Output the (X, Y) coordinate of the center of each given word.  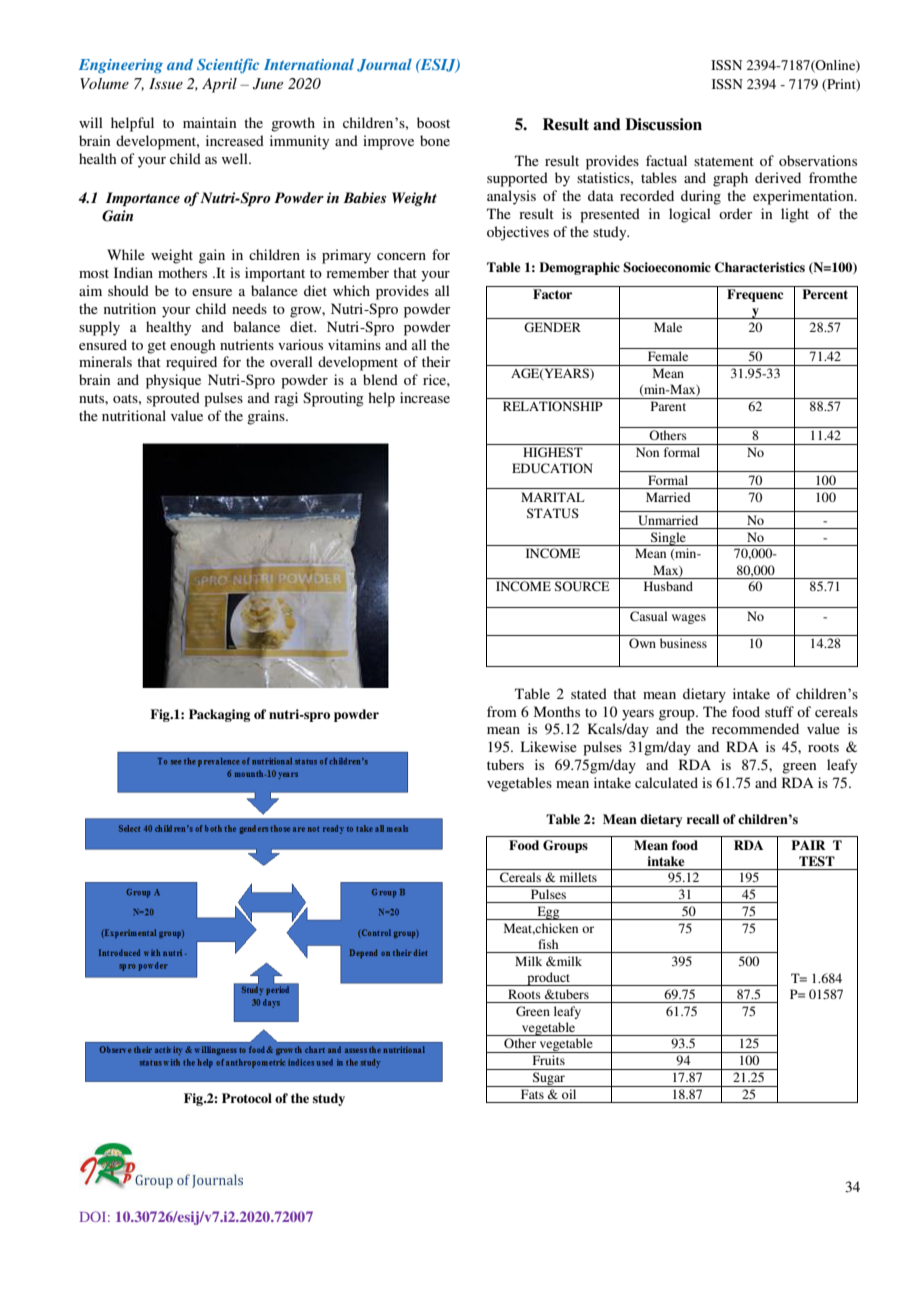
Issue (166, 83)
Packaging (219, 715)
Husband (668, 586)
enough (193, 346)
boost (433, 122)
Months (557, 711)
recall (703, 819)
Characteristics (760, 267)
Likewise (549, 746)
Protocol (247, 1098)
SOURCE (582, 586)
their (436, 361)
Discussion (663, 124)
